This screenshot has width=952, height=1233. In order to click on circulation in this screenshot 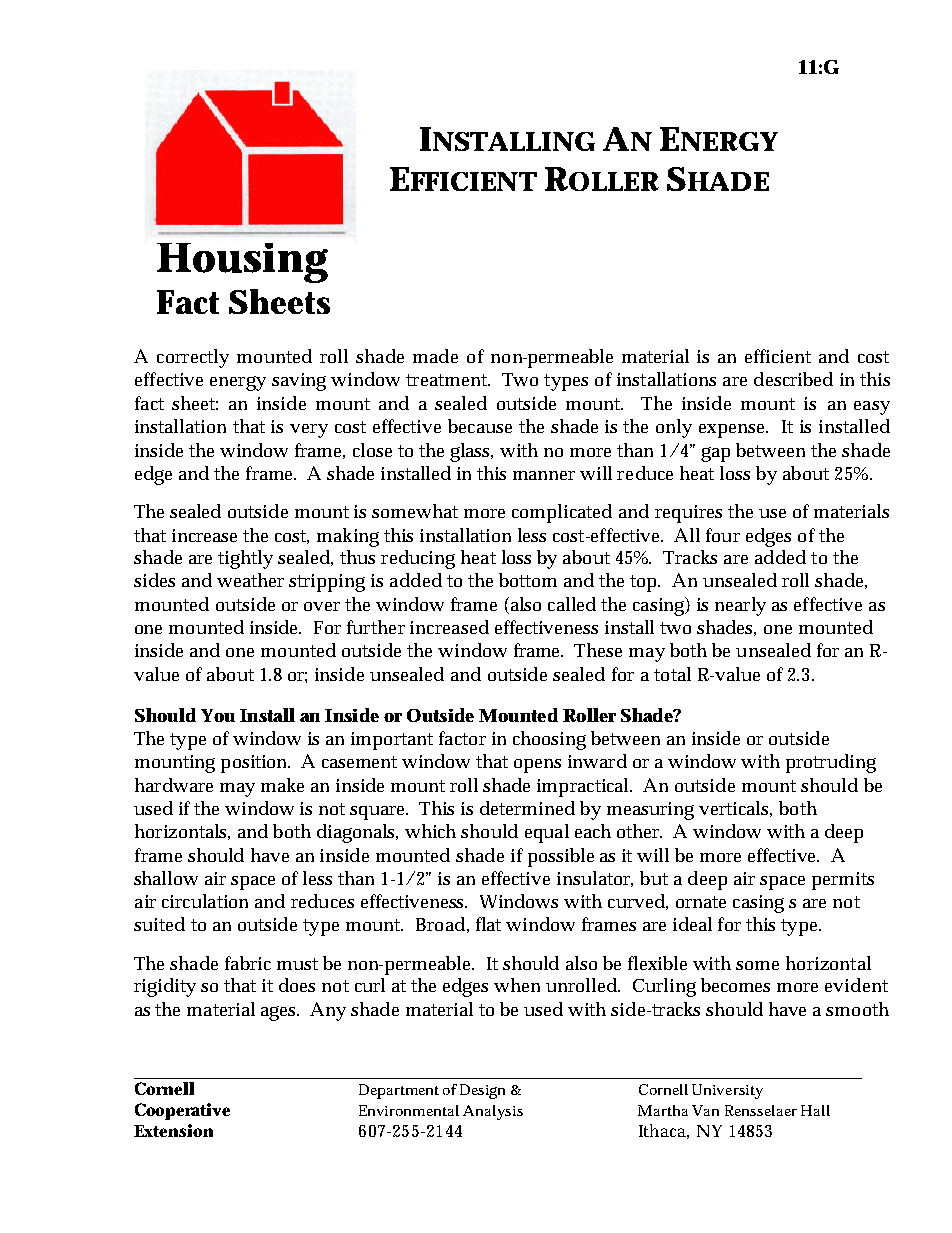, I will do `click(205, 901)`.
